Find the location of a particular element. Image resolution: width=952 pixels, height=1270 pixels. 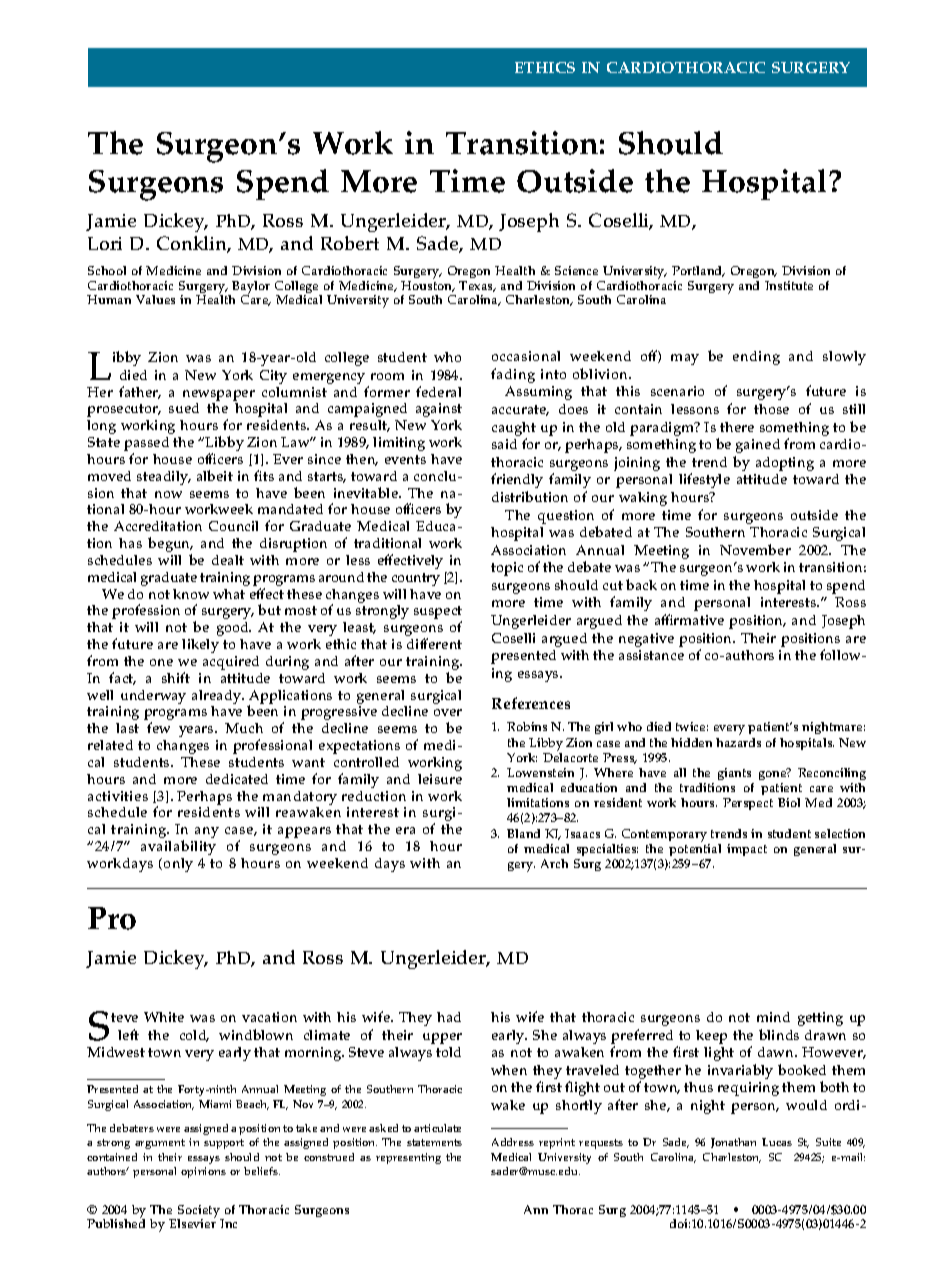

Address is located at coordinates (513, 1142).
